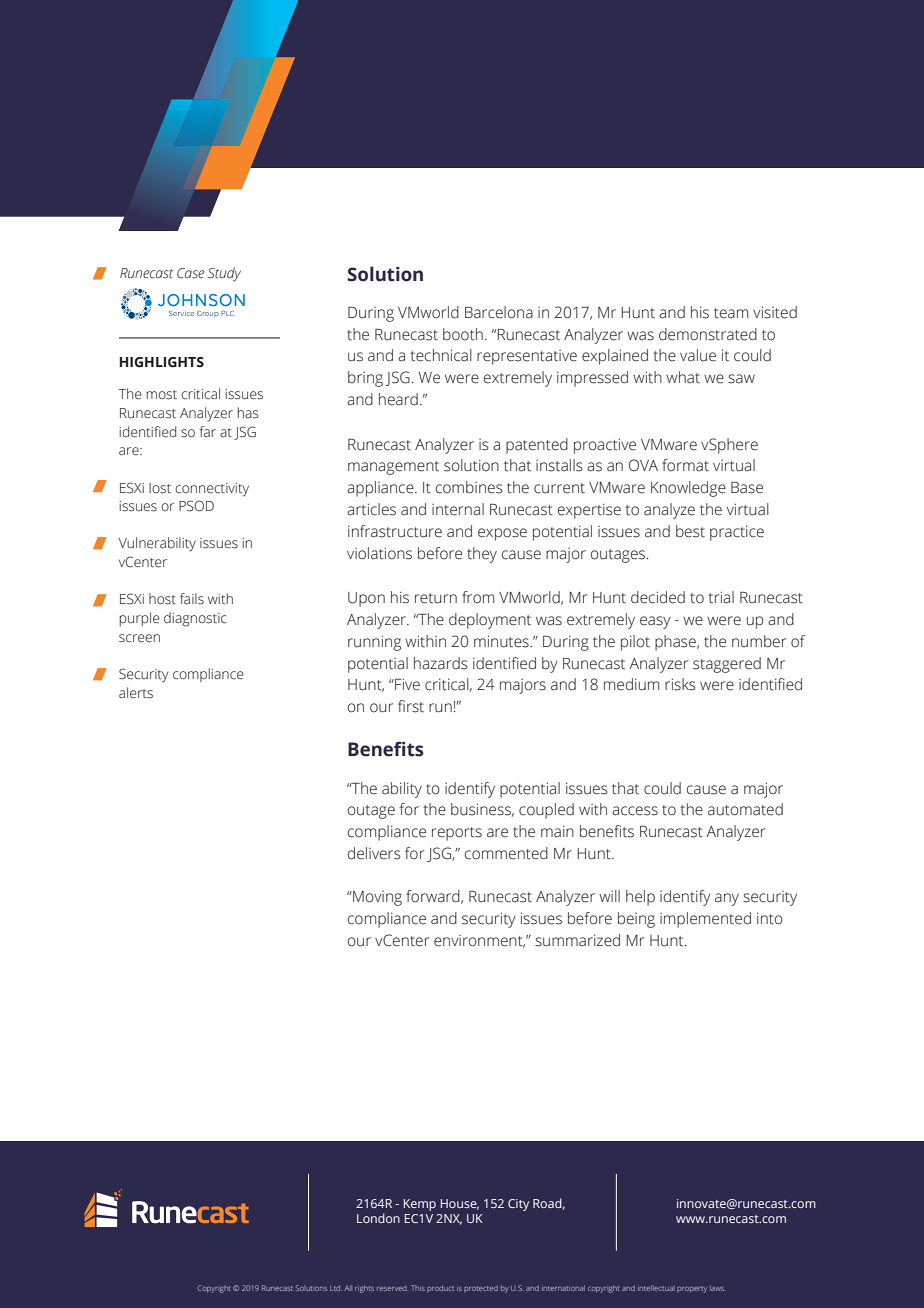 The height and width of the screenshot is (1308, 924). I want to click on London, so click(378, 1218).
